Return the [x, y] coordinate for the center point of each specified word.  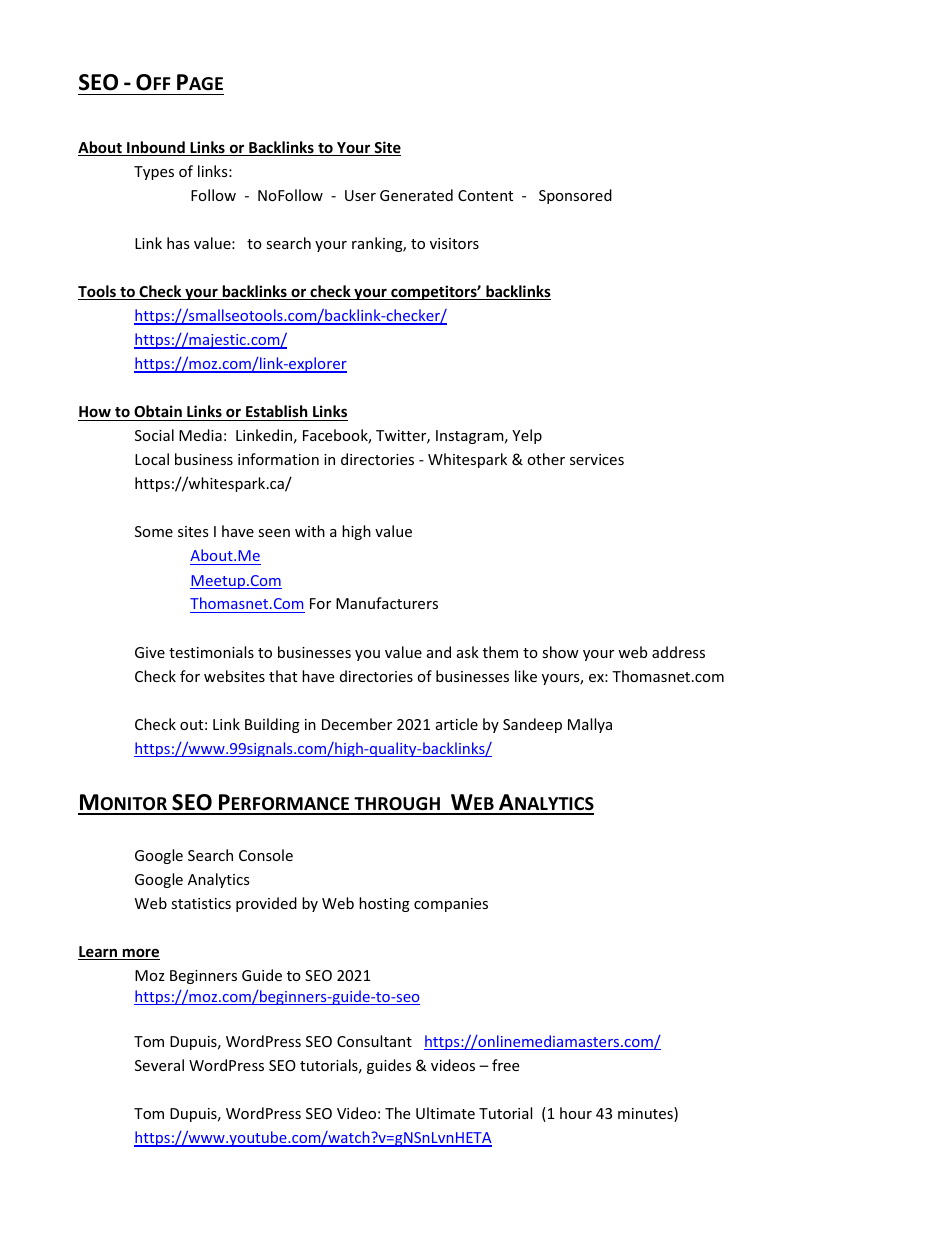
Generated [416, 195]
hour [576, 1113]
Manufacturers [387, 603]
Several [159, 1065]
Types [154, 173]
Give [150, 652]
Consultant [374, 1041]
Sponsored [575, 196]
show [560, 652]
